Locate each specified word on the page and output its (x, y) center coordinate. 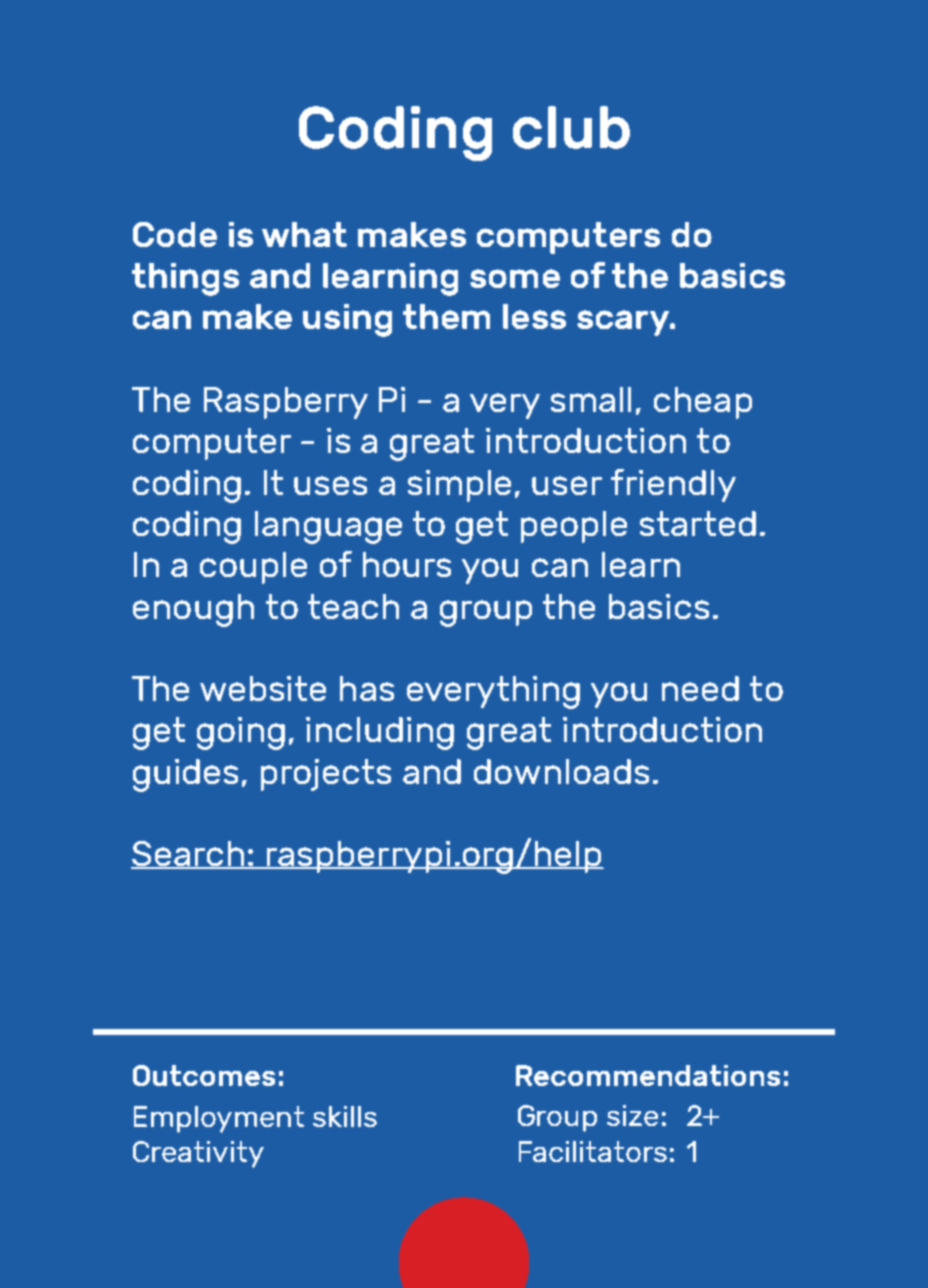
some (515, 278)
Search (188, 855)
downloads (561, 771)
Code (175, 234)
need (700, 688)
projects (326, 775)
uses (330, 485)
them (446, 316)
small (591, 399)
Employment (219, 1119)
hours (407, 564)
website (263, 688)
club (571, 127)
